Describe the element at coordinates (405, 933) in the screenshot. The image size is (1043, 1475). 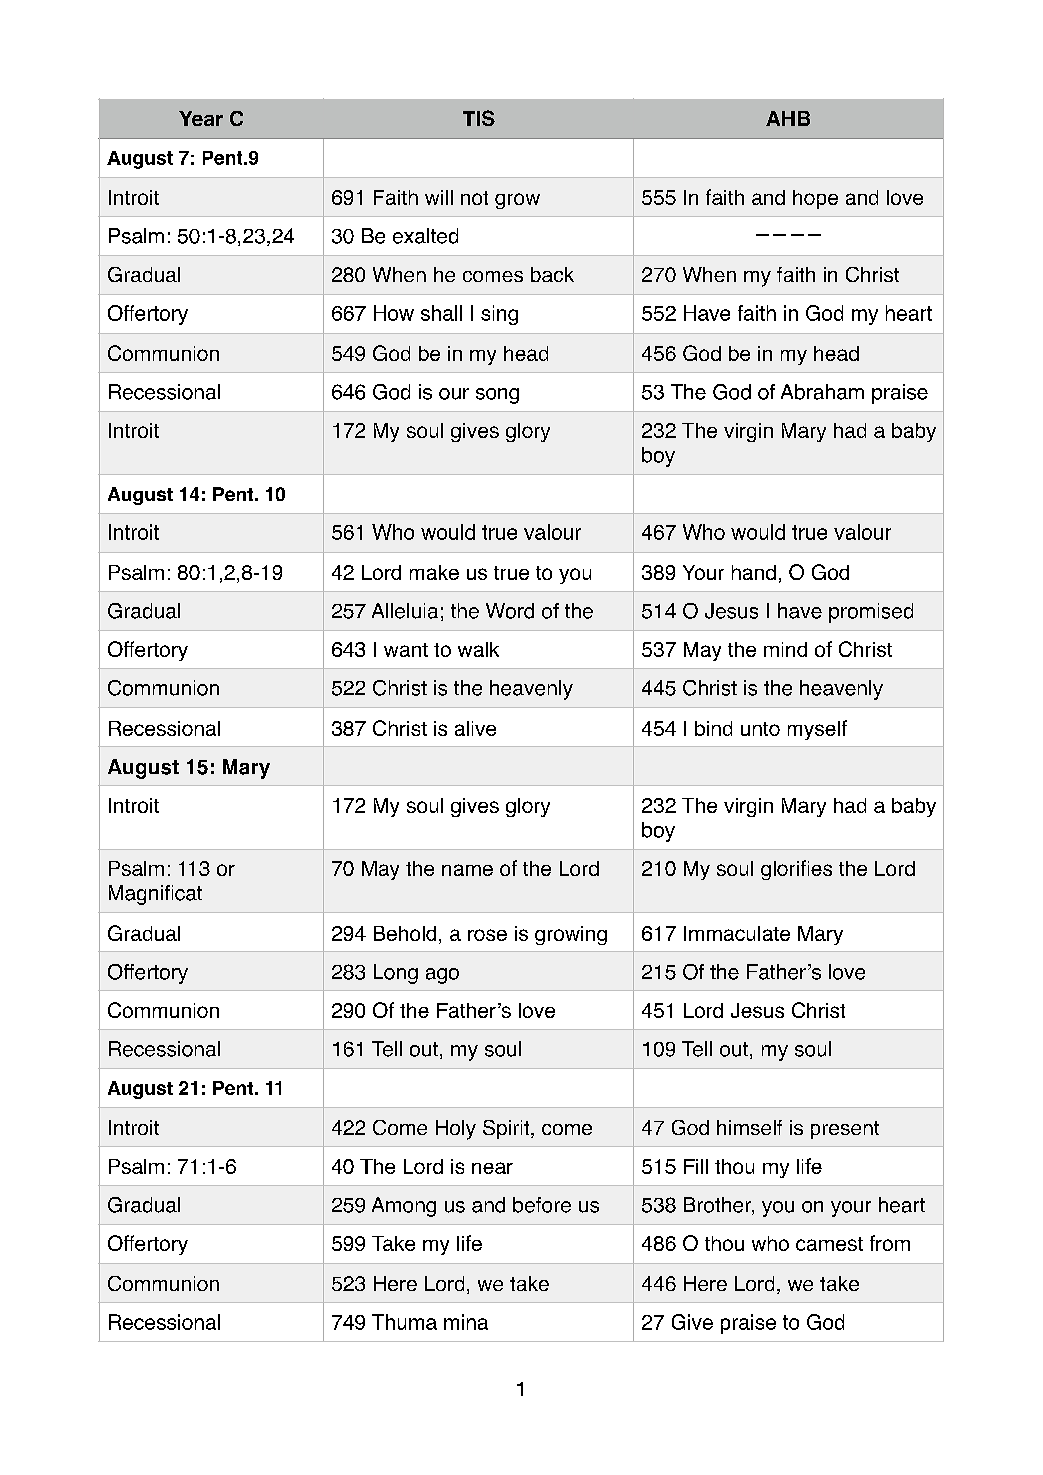
I see `Behold` at that location.
